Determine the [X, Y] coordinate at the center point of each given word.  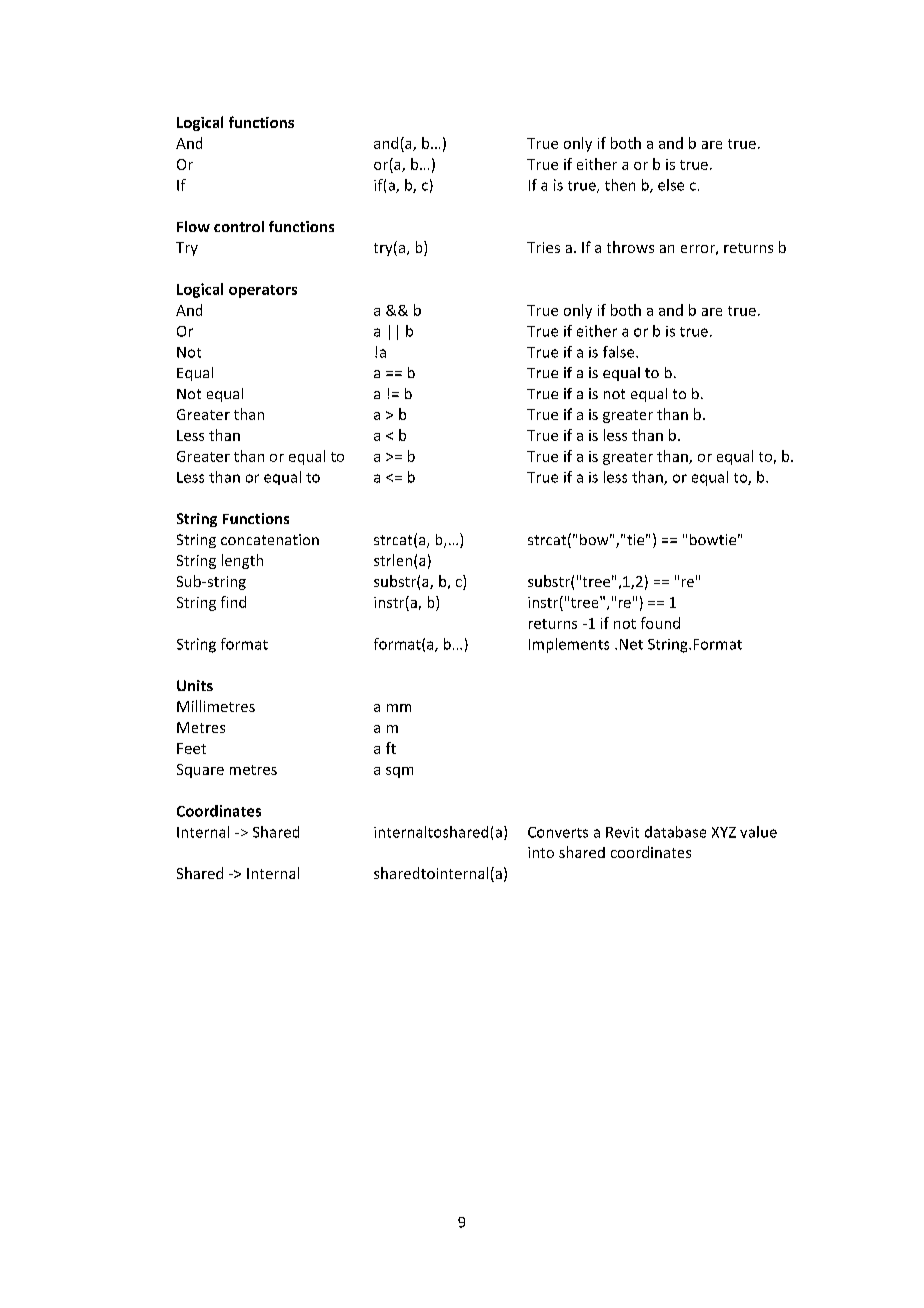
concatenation [270, 539]
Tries [543, 247]
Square [200, 771]
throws [630, 247]
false [620, 352]
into [541, 852]
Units [195, 685]
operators [263, 291]
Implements [569, 645]
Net [631, 644]
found [660, 623]
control [239, 226]
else [671, 185]
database [675, 832]
